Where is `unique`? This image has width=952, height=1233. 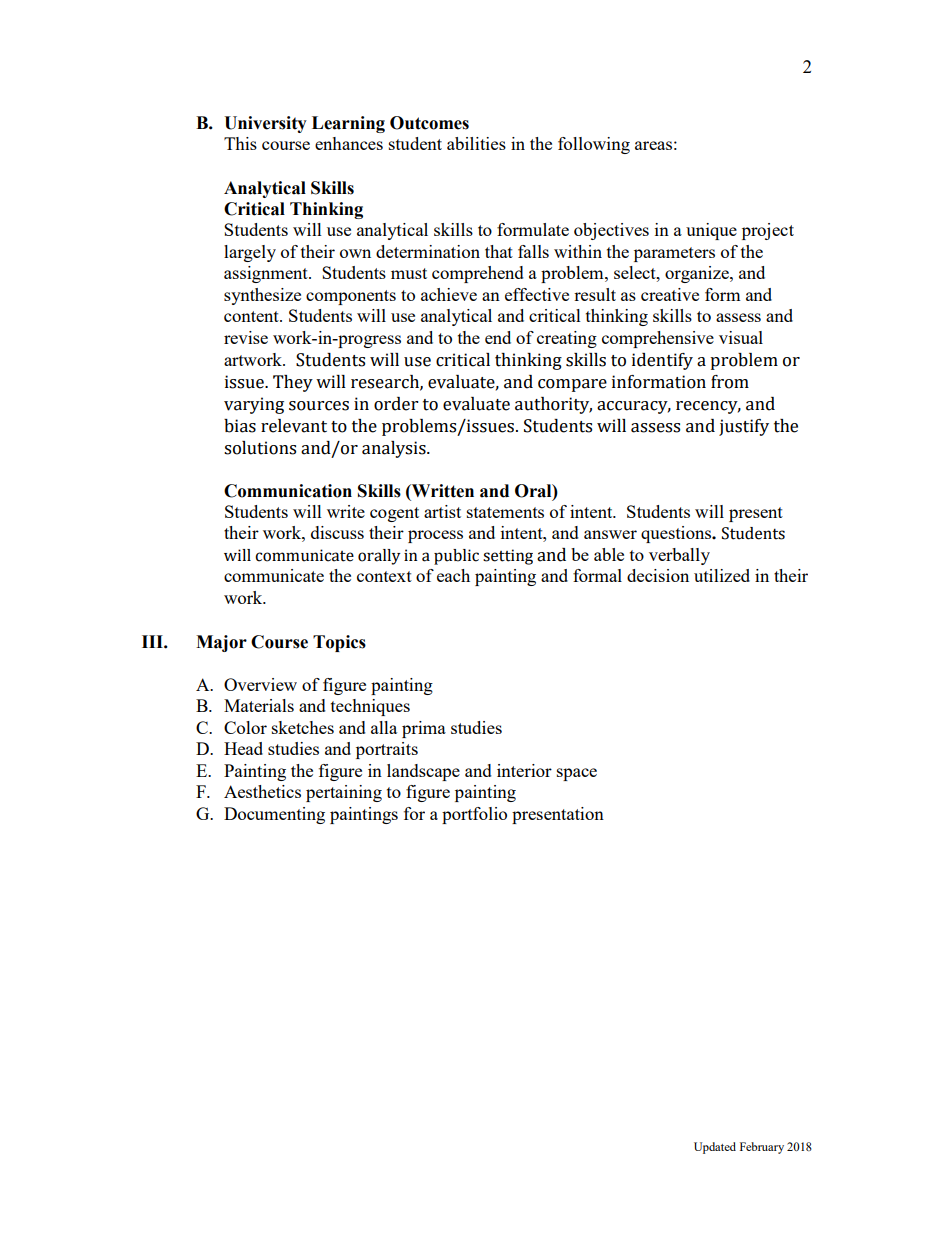
unique is located at coordinates (711, 231).
